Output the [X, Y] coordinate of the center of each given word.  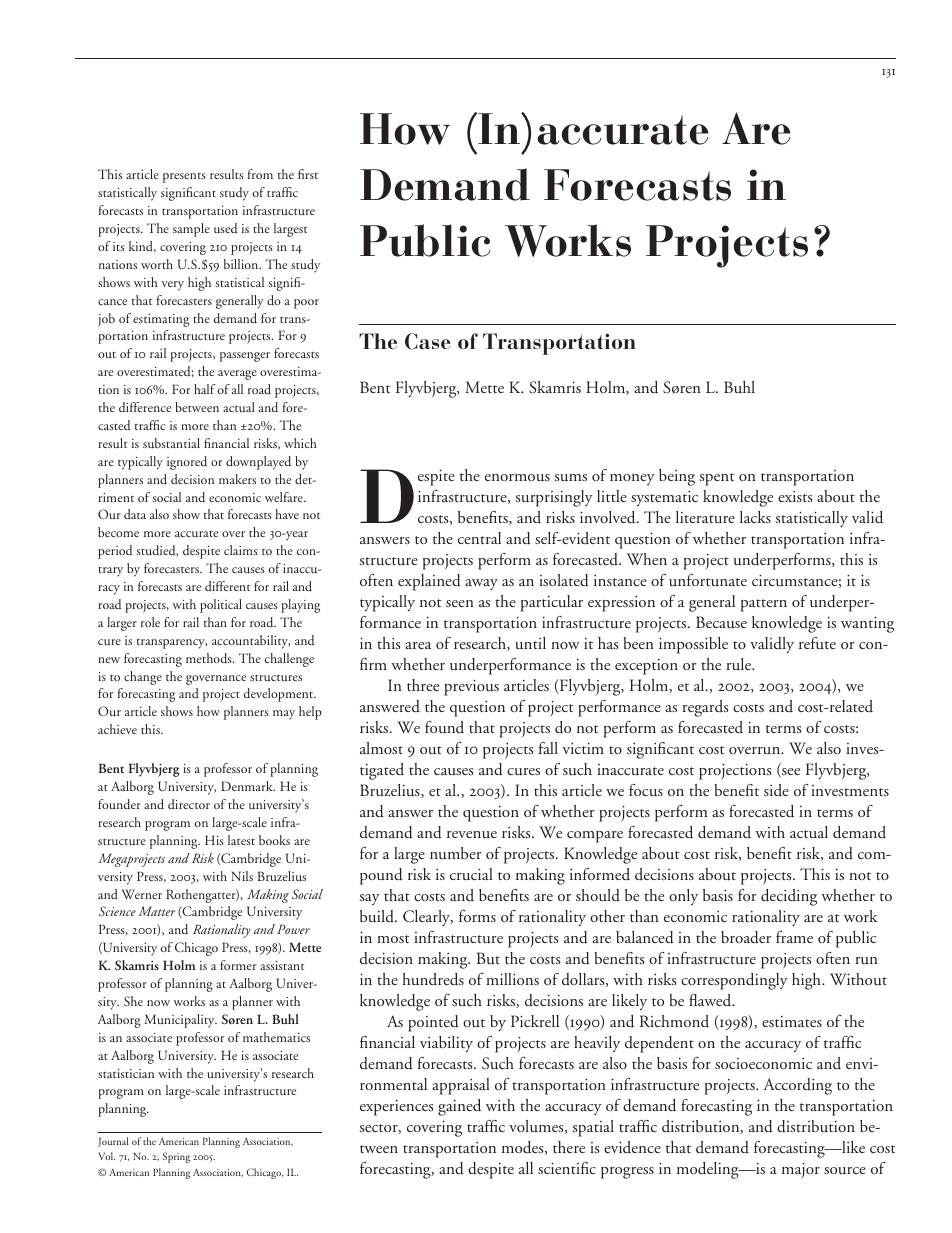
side [776, 790]
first [308, 174]
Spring [176, 1157]
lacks [755, 517]
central [479, 538]
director [189, 804]
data [135, 514]
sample [191, 230]
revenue [472, 834]
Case [428, 341]
